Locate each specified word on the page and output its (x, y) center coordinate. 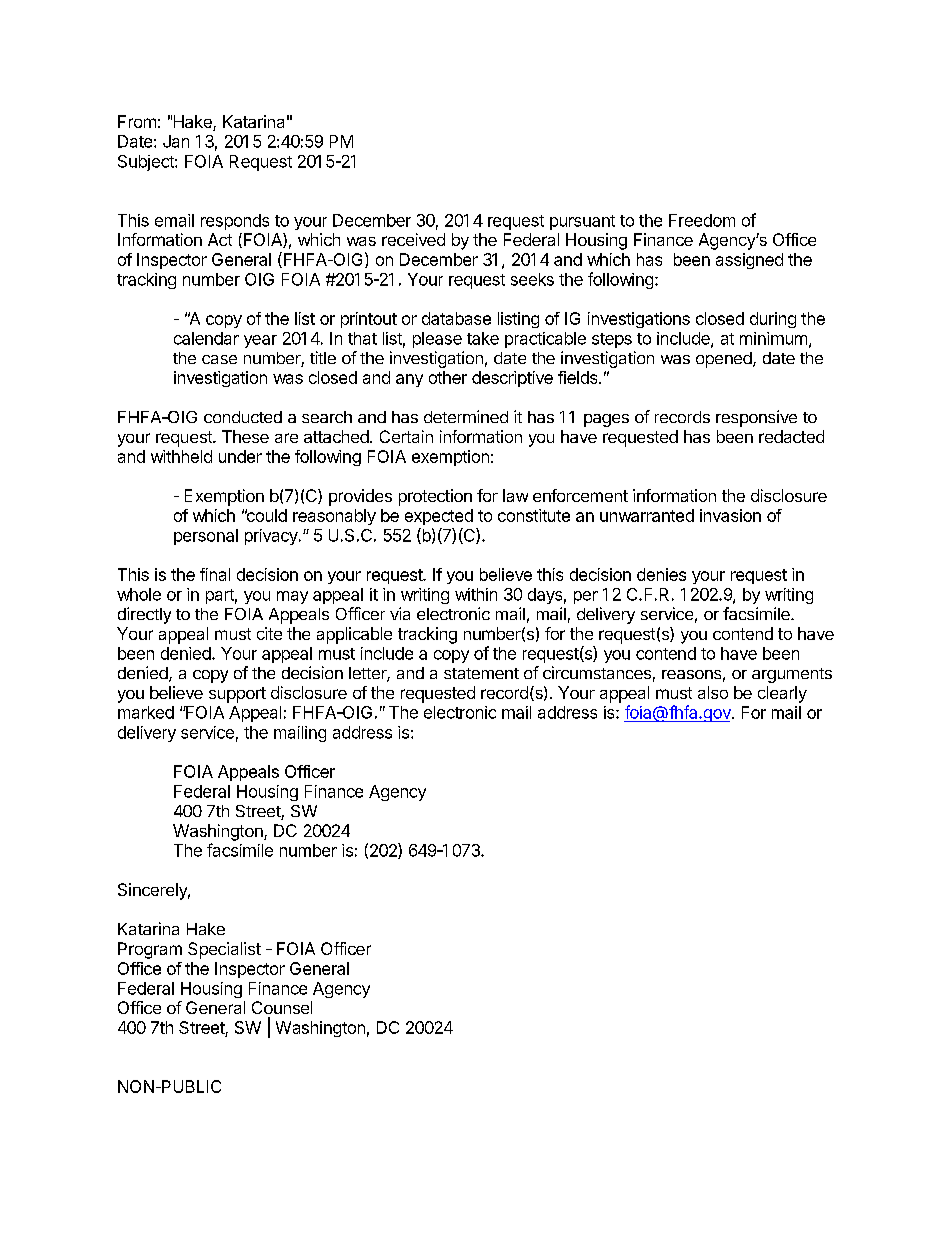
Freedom (702, 220)
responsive (756, 418)
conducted (243, 417)
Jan (176, 141)
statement (481, 673)
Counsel (282, 1007)
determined (466, 416)
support (237, 695)
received (413, 239)
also (713, 692)
